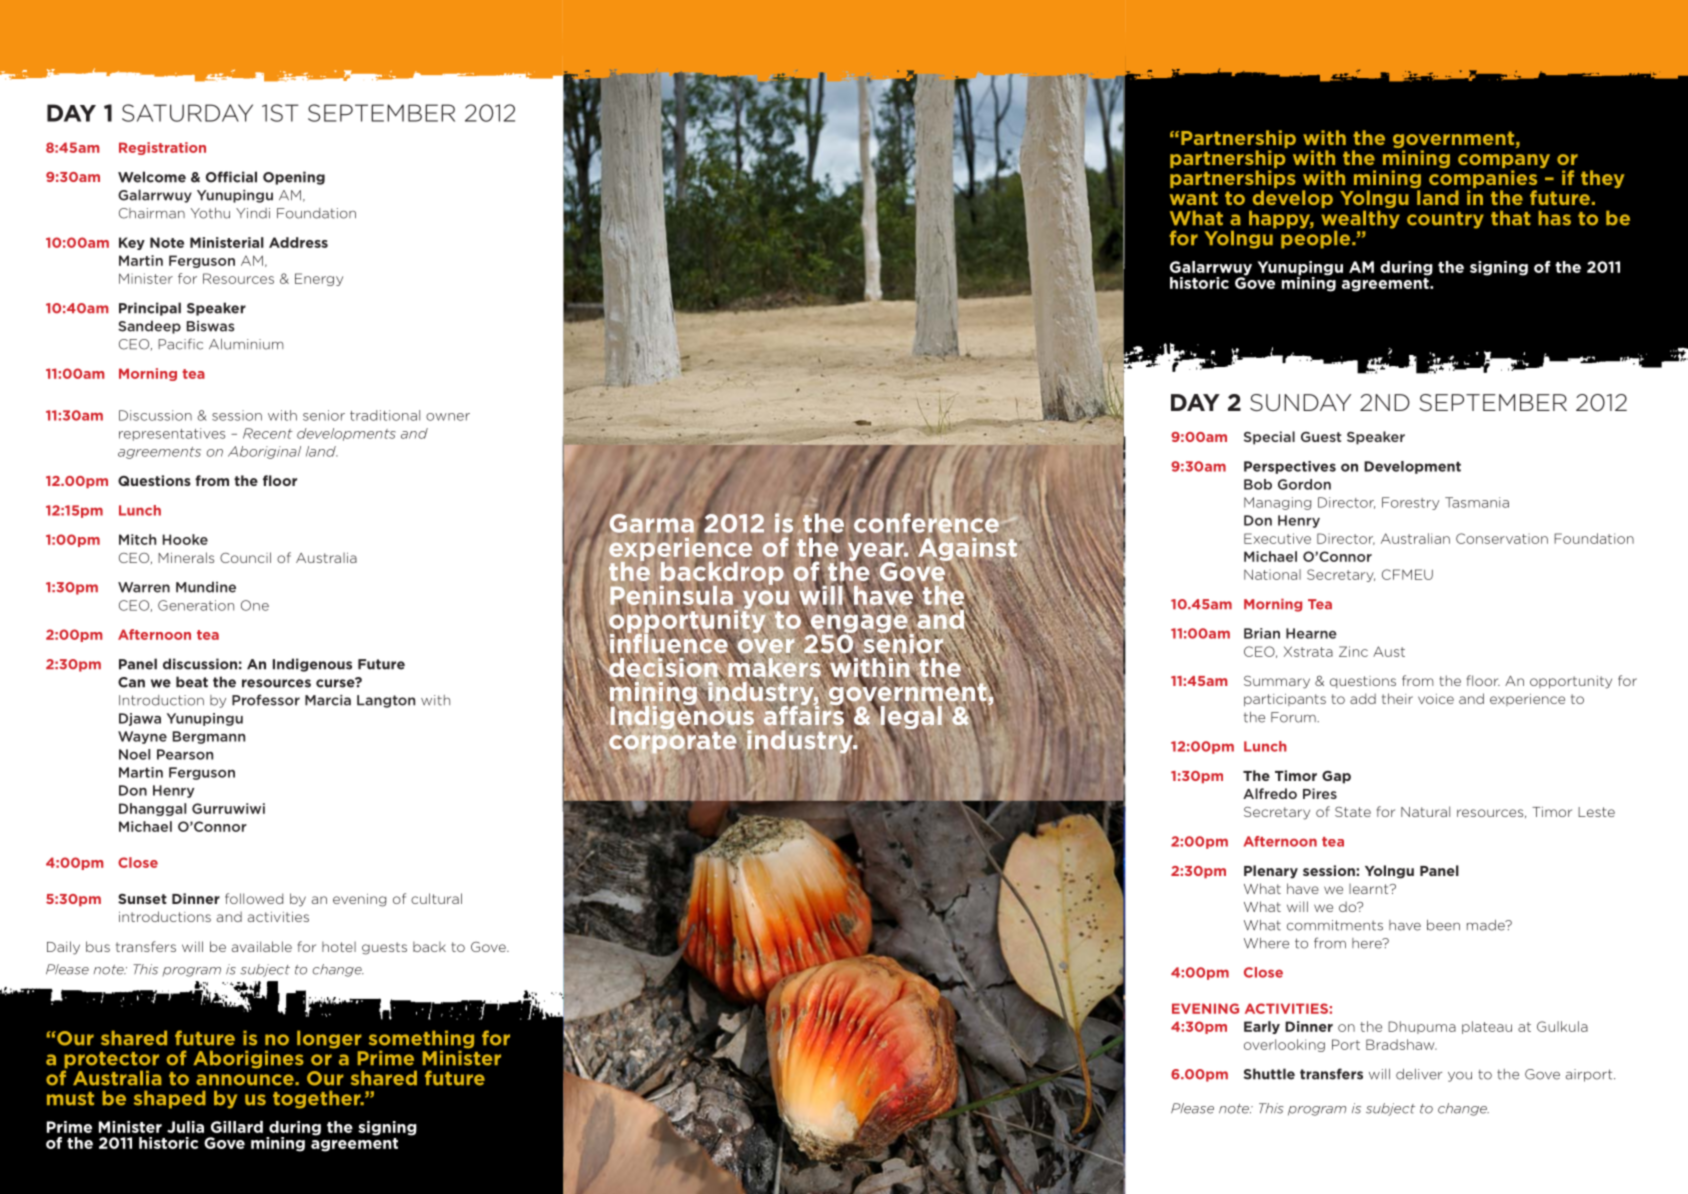  What do you see at coordinates (1410, 503) in the screenshot?
I see `Forestry` at bounding box center [1410, 503].
